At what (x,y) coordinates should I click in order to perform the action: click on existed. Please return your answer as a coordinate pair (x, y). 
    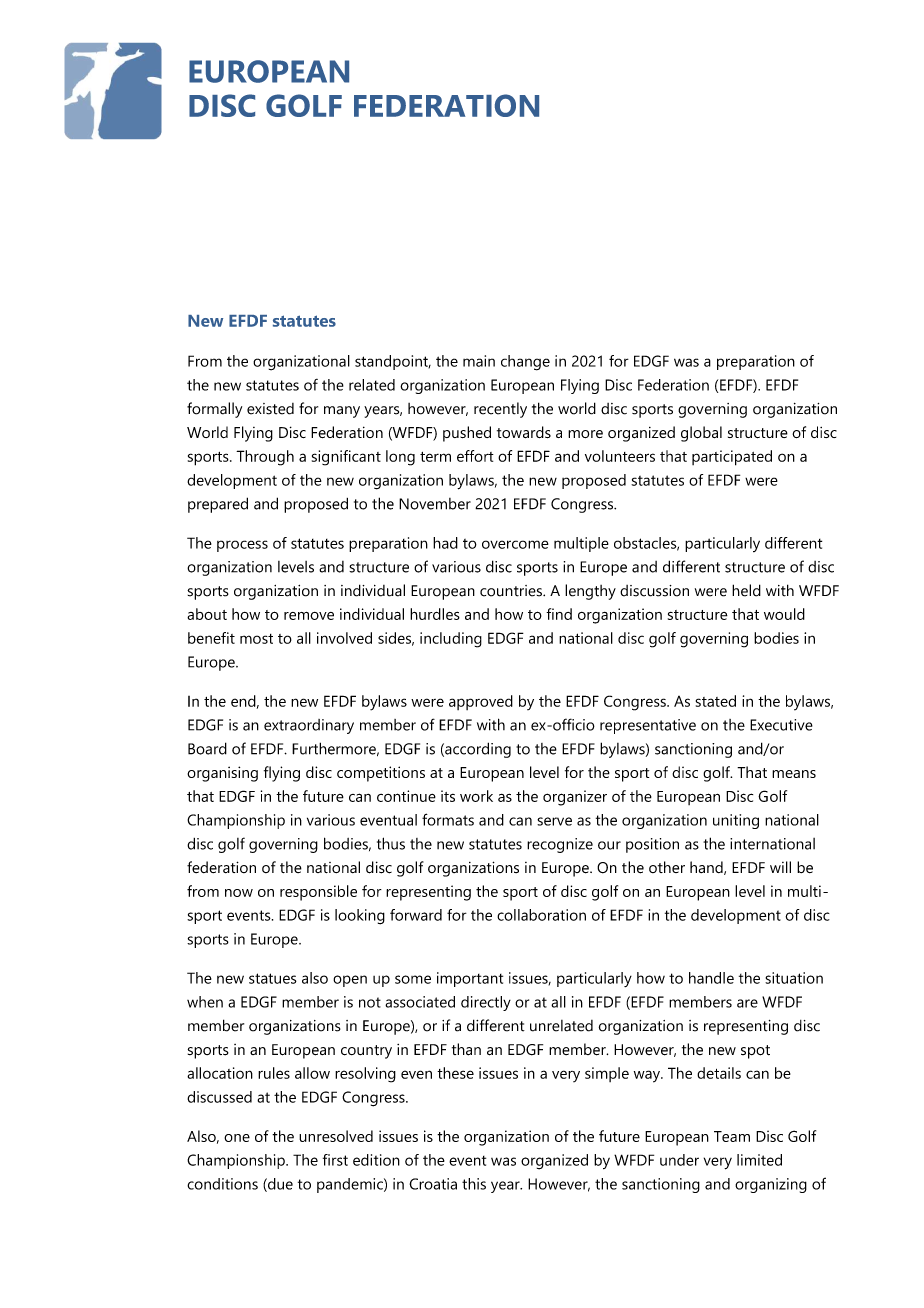
    Looking at the image, I should click on (270, 409).
